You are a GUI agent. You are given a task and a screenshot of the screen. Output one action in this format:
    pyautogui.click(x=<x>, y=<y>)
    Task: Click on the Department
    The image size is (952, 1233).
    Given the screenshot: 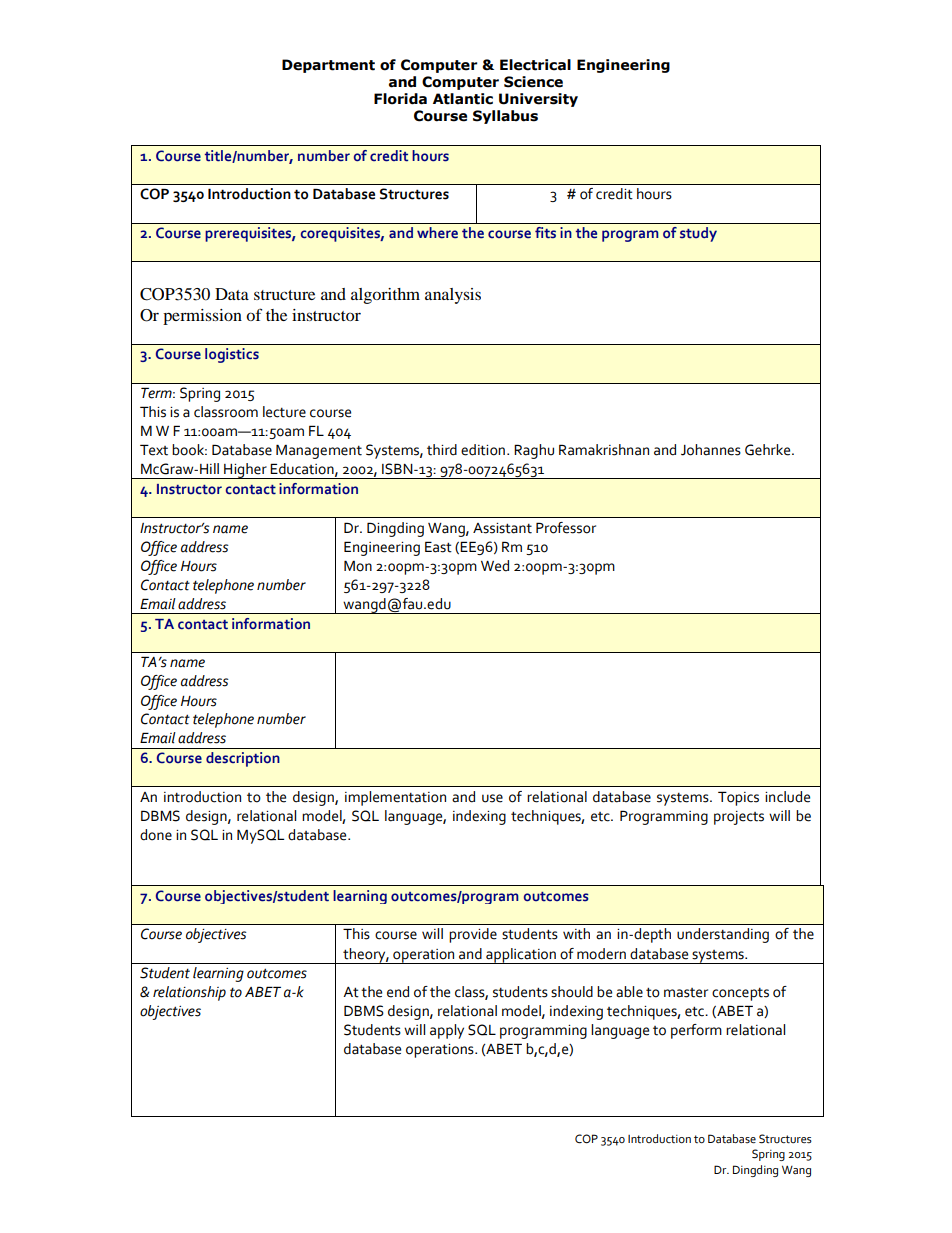 What is the action you would take?
    pyautogui.click(x=328, y=66)
